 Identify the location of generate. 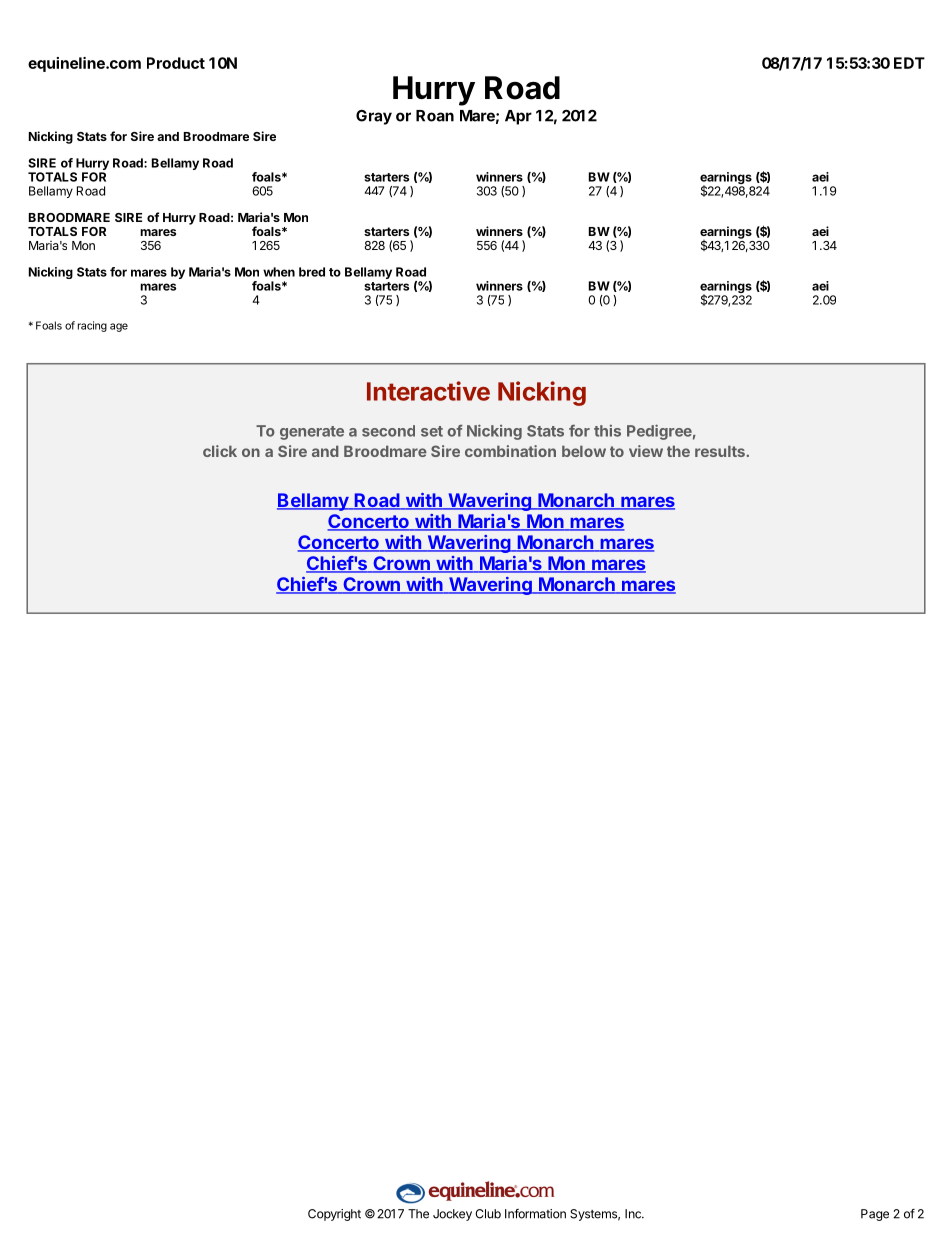
(312, 433).
